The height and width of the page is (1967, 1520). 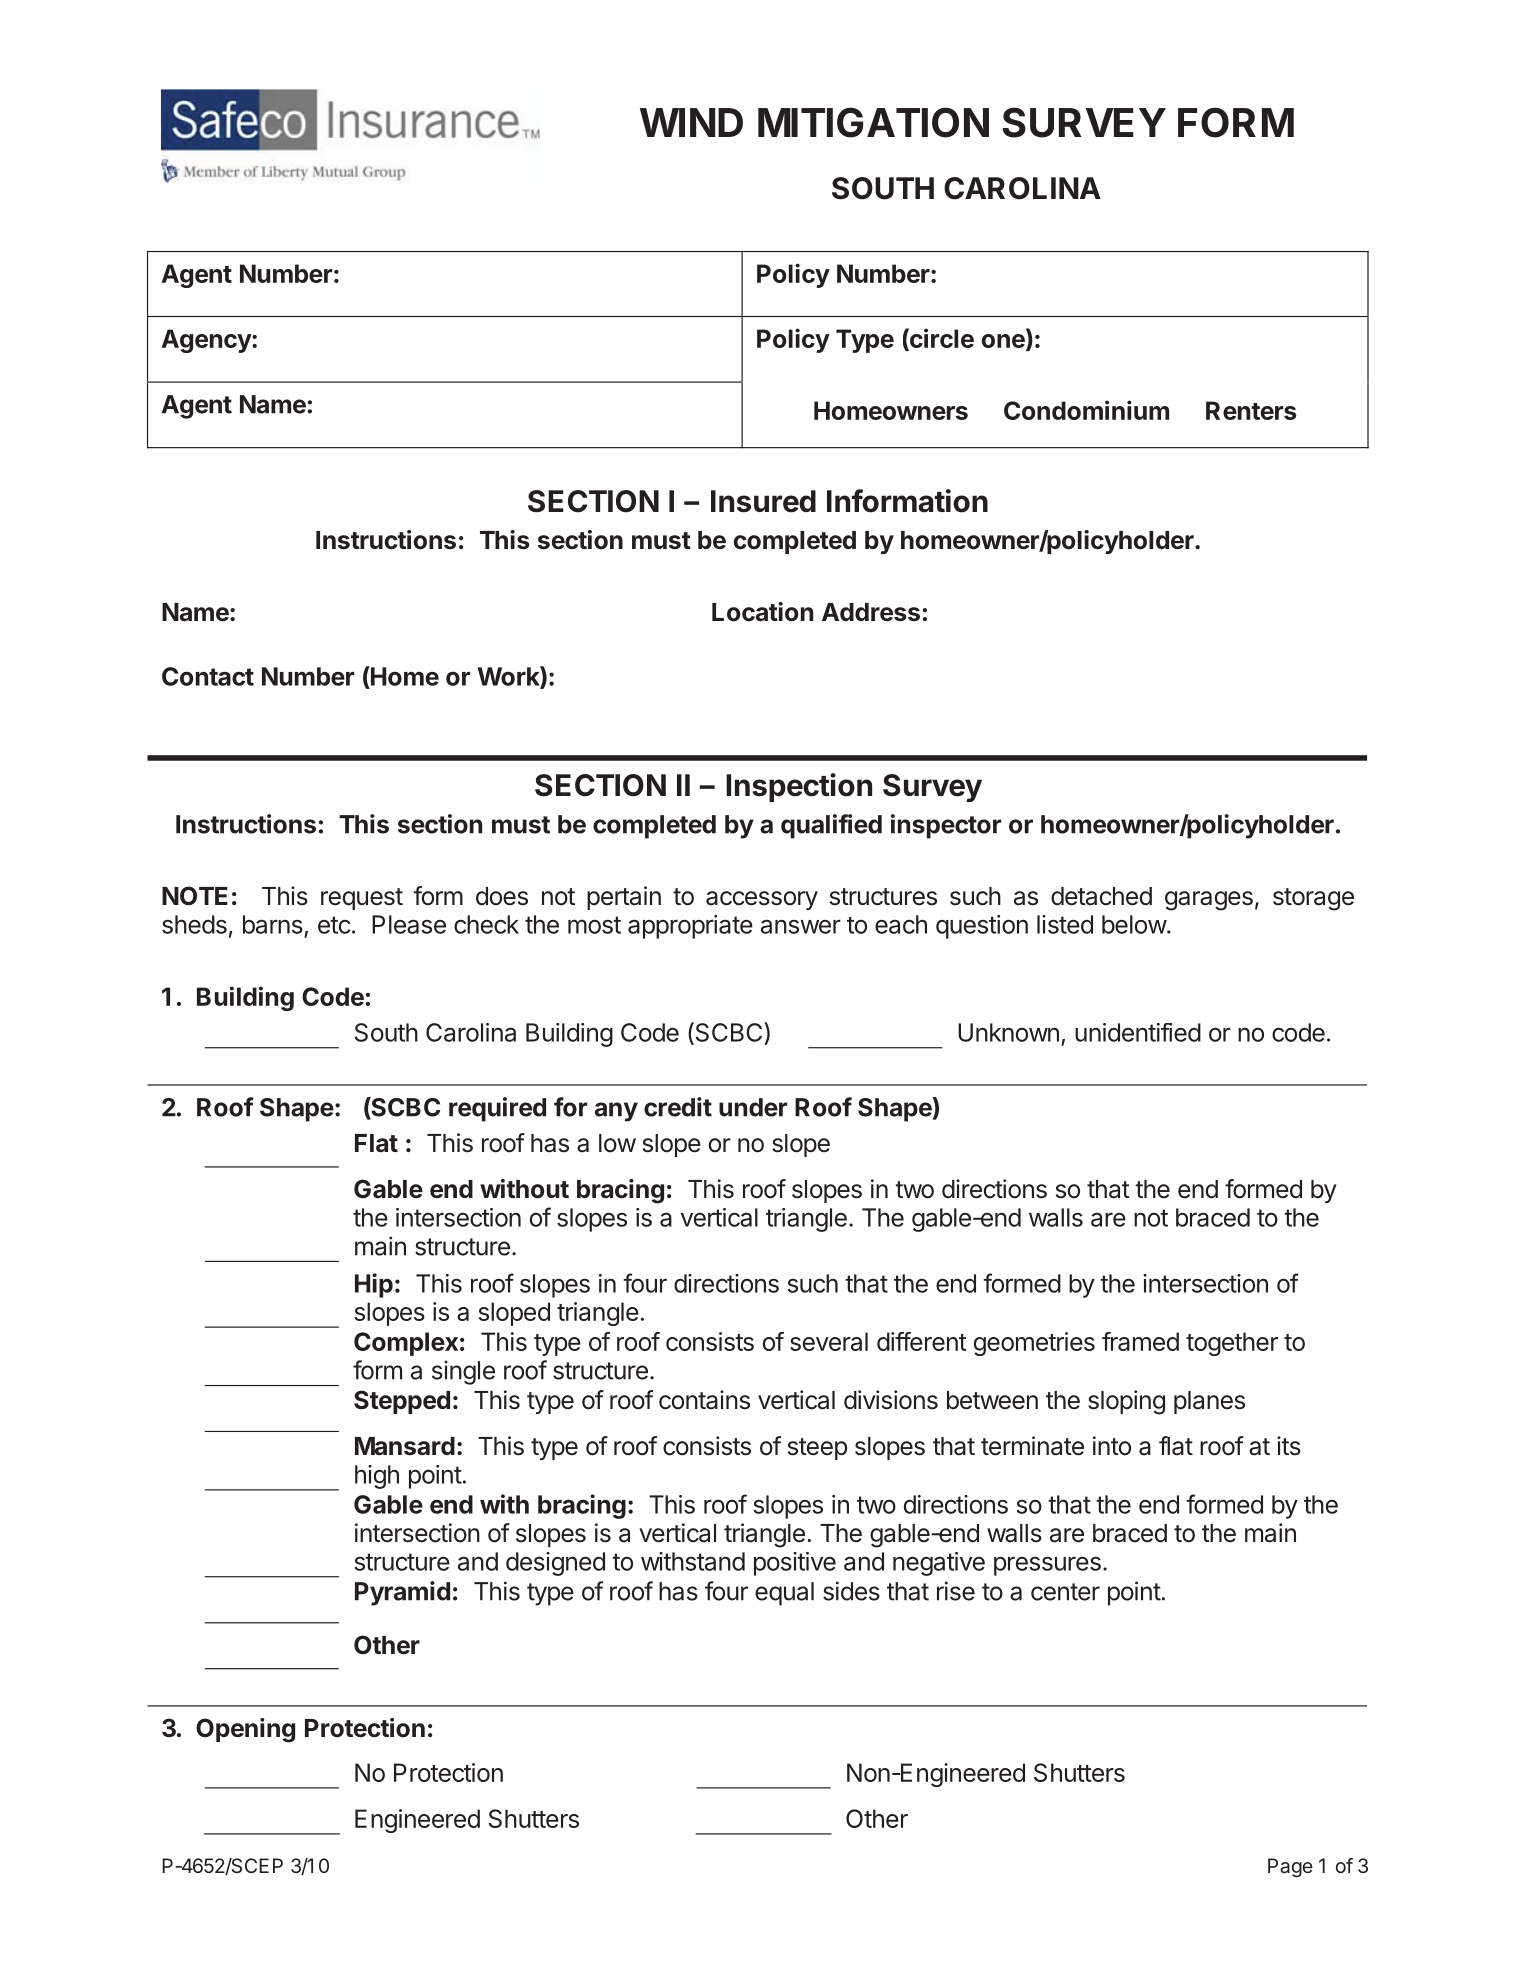 What do you see at coordinates (1138, 1032) in the page?
I see `unidentified` at bounding box center [1138, 1032].
